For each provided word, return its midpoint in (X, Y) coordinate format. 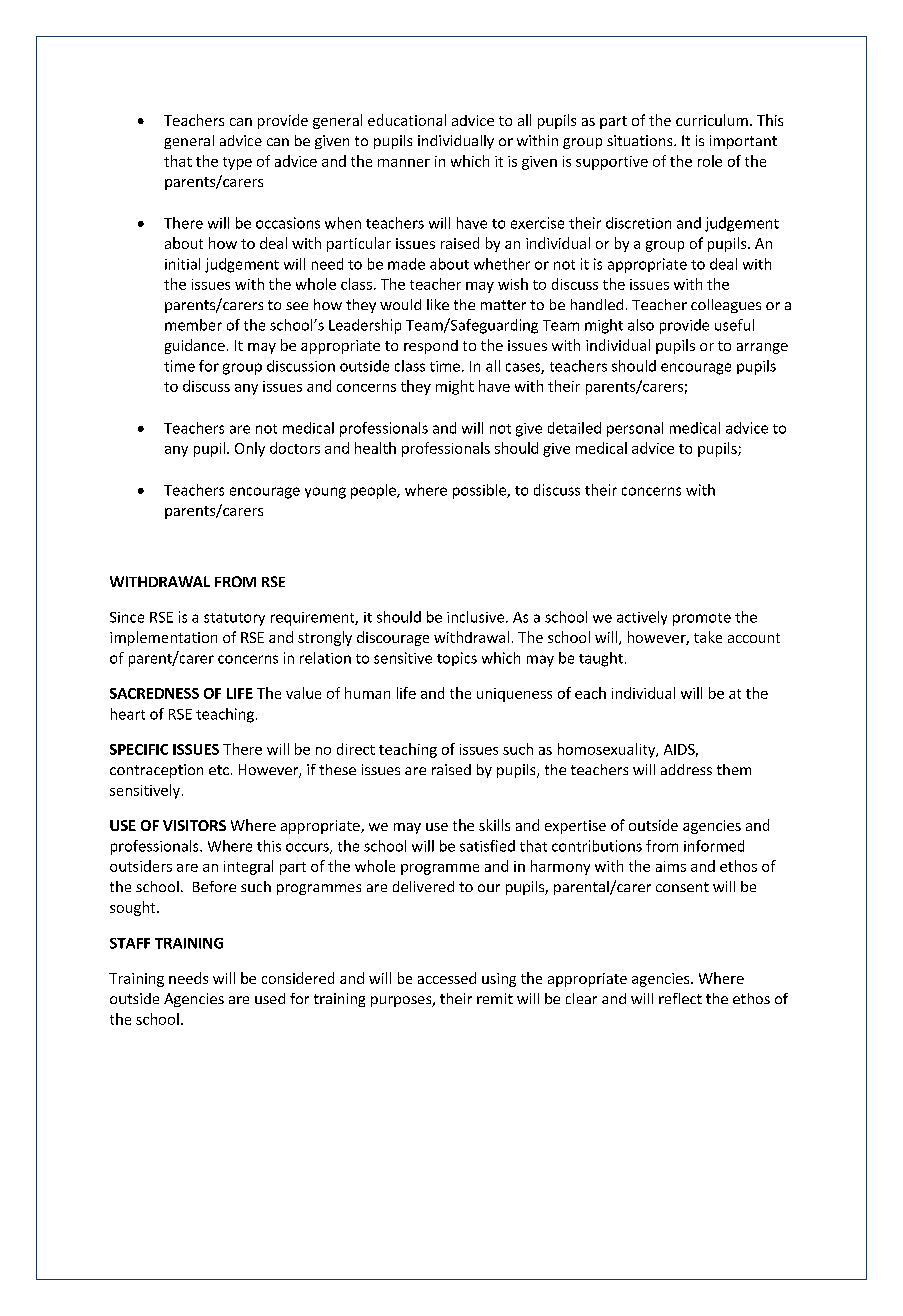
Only (250, 449)
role (710, 161)
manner (404, 163)
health (375, 448)
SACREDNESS (154, 693)
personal (635, 429)
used (270, 998)
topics (457, 659)
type (237, 163)
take (708, 637)
